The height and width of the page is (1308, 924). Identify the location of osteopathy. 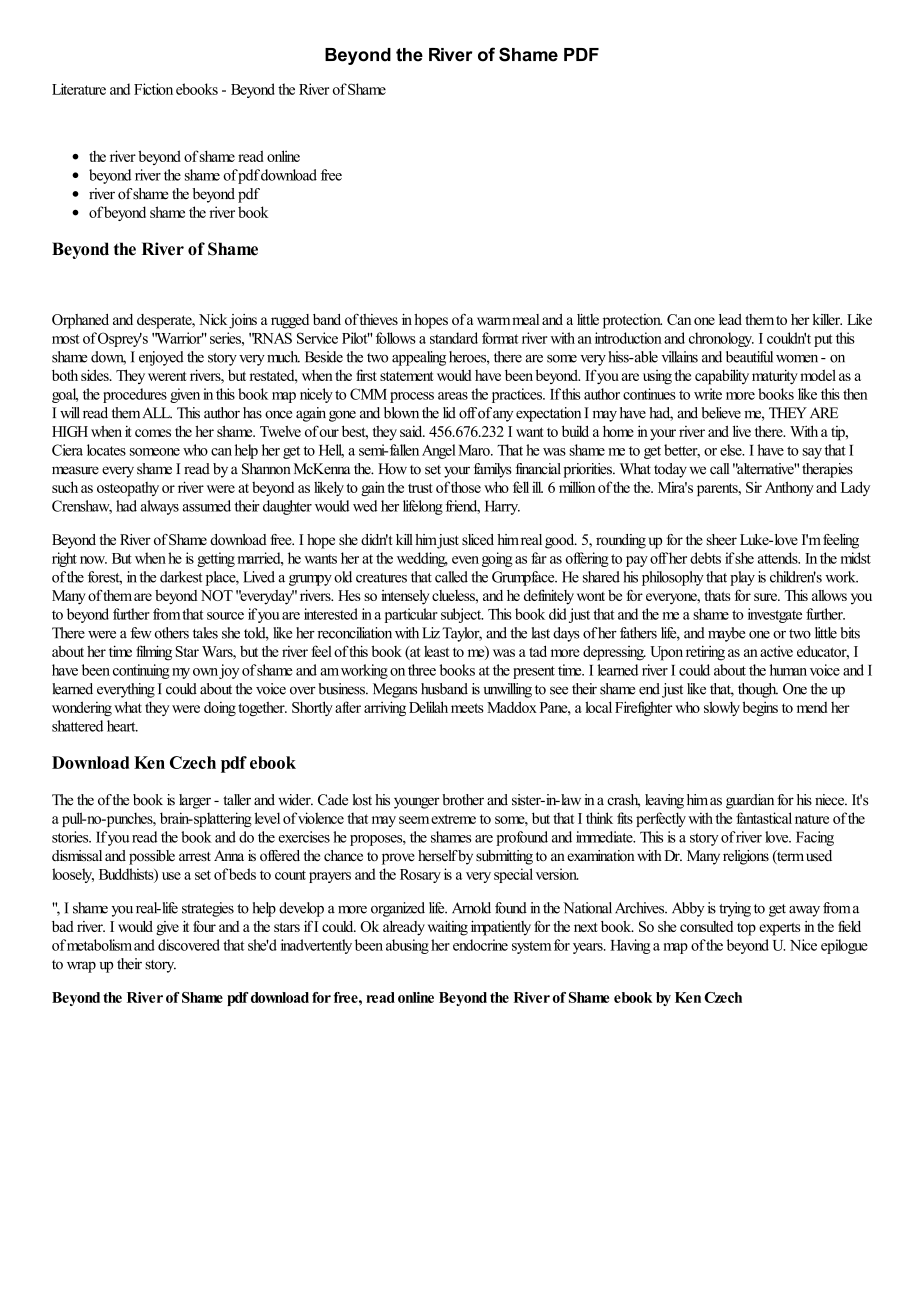
(128, 489).
